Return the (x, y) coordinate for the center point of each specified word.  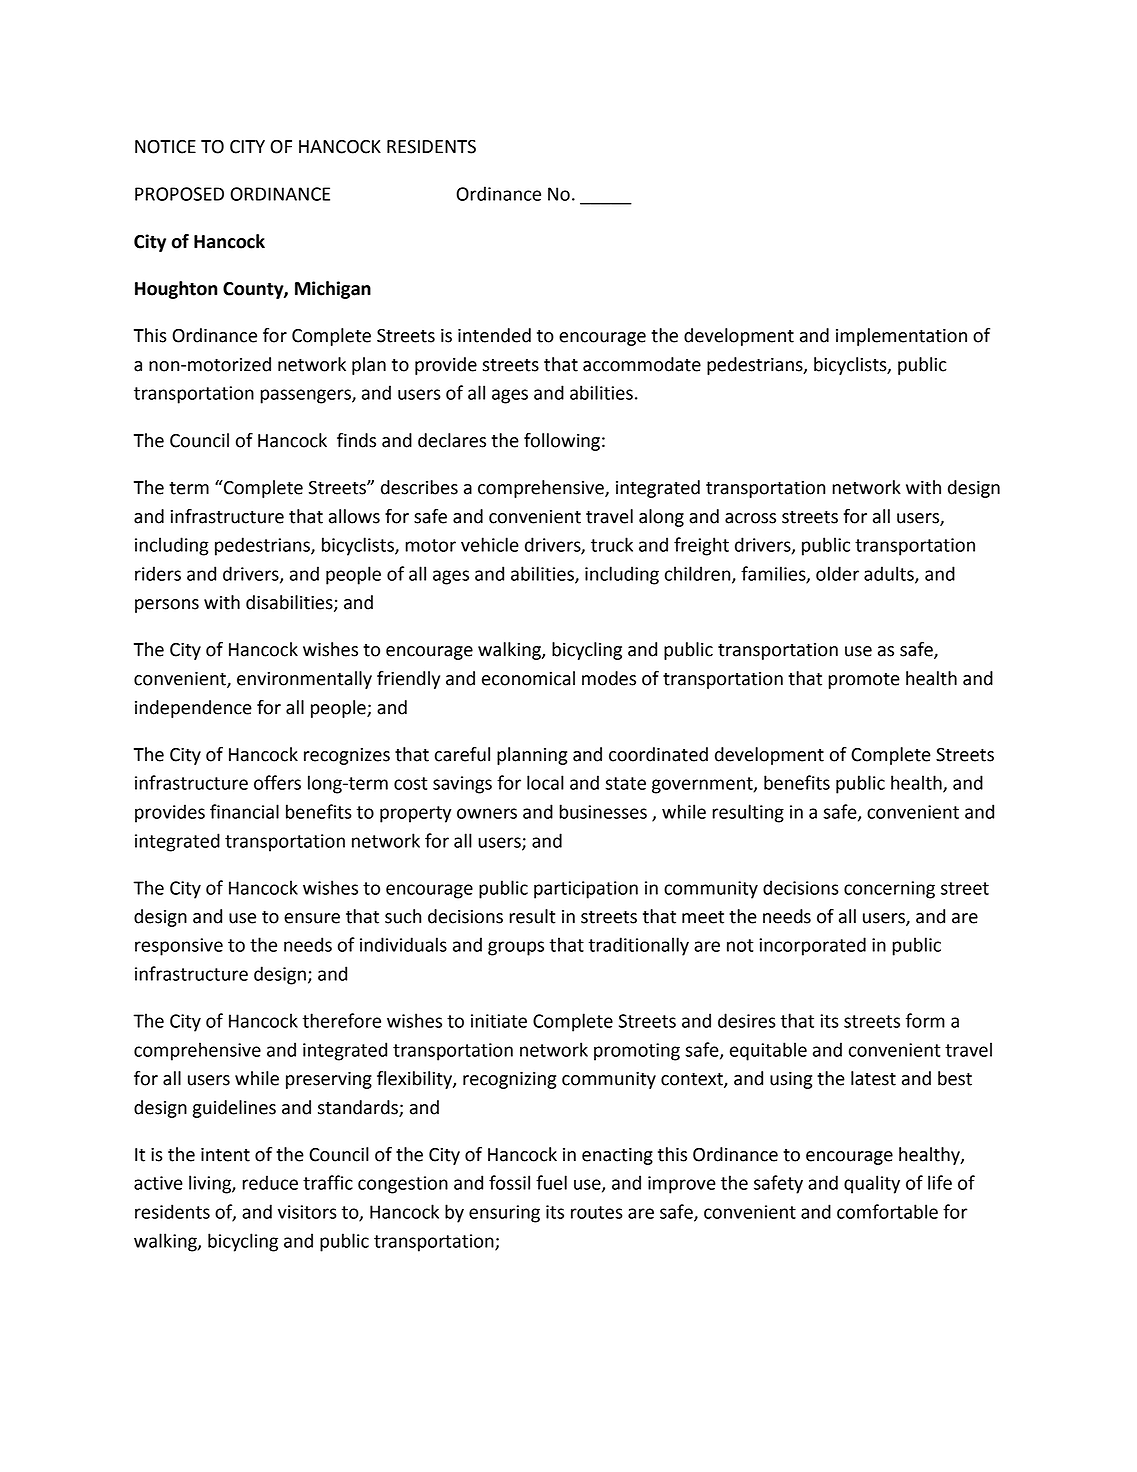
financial (244, 811)
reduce (270, 1182)
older (837, 573)
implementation (901, 337)
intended (494, 335)
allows (354, 516)
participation (586, 890)
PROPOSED (179, 194)
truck (612, 544)
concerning (889, 890)
